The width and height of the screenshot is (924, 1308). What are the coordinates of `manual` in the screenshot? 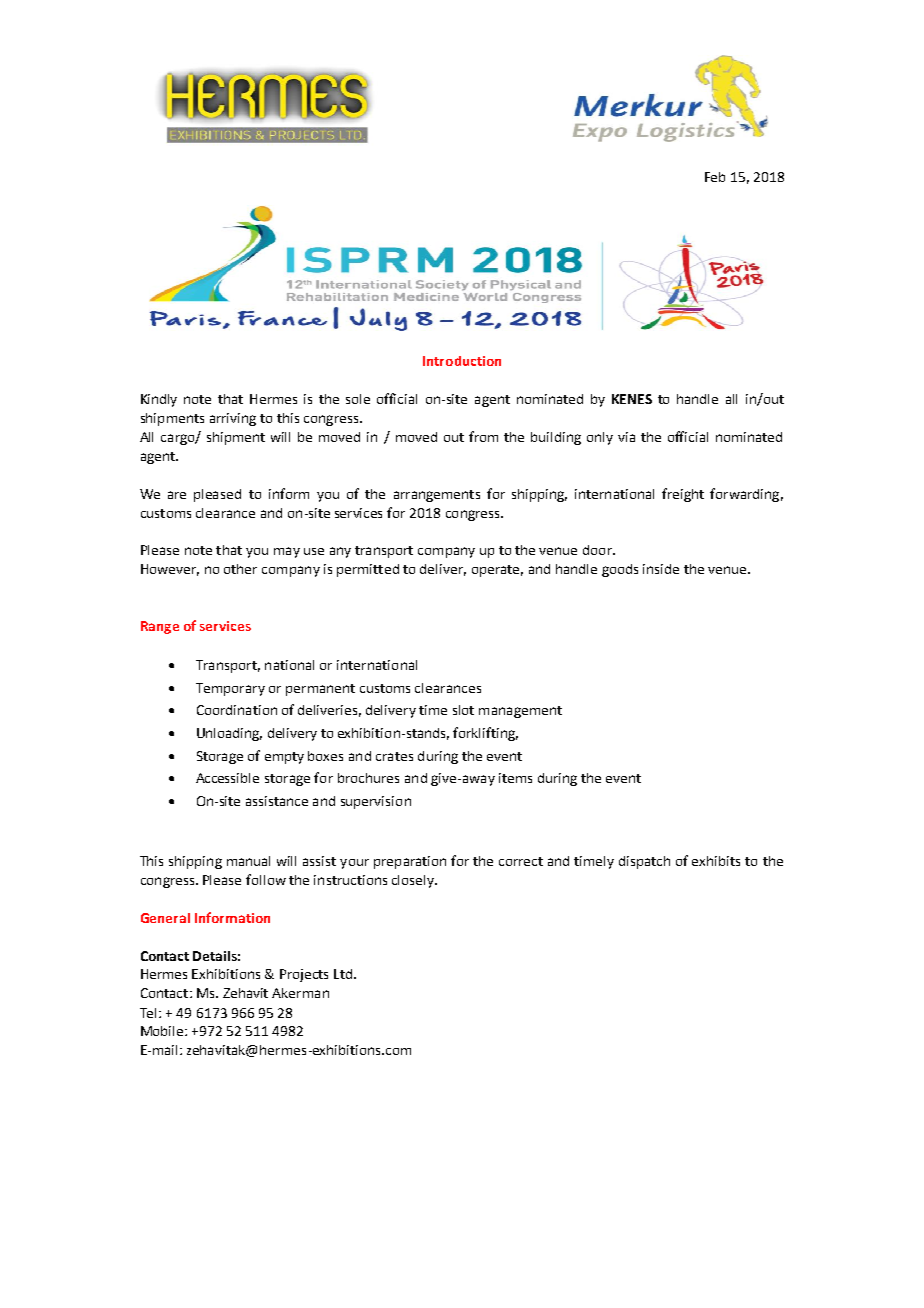 It's located at (248, 861).
